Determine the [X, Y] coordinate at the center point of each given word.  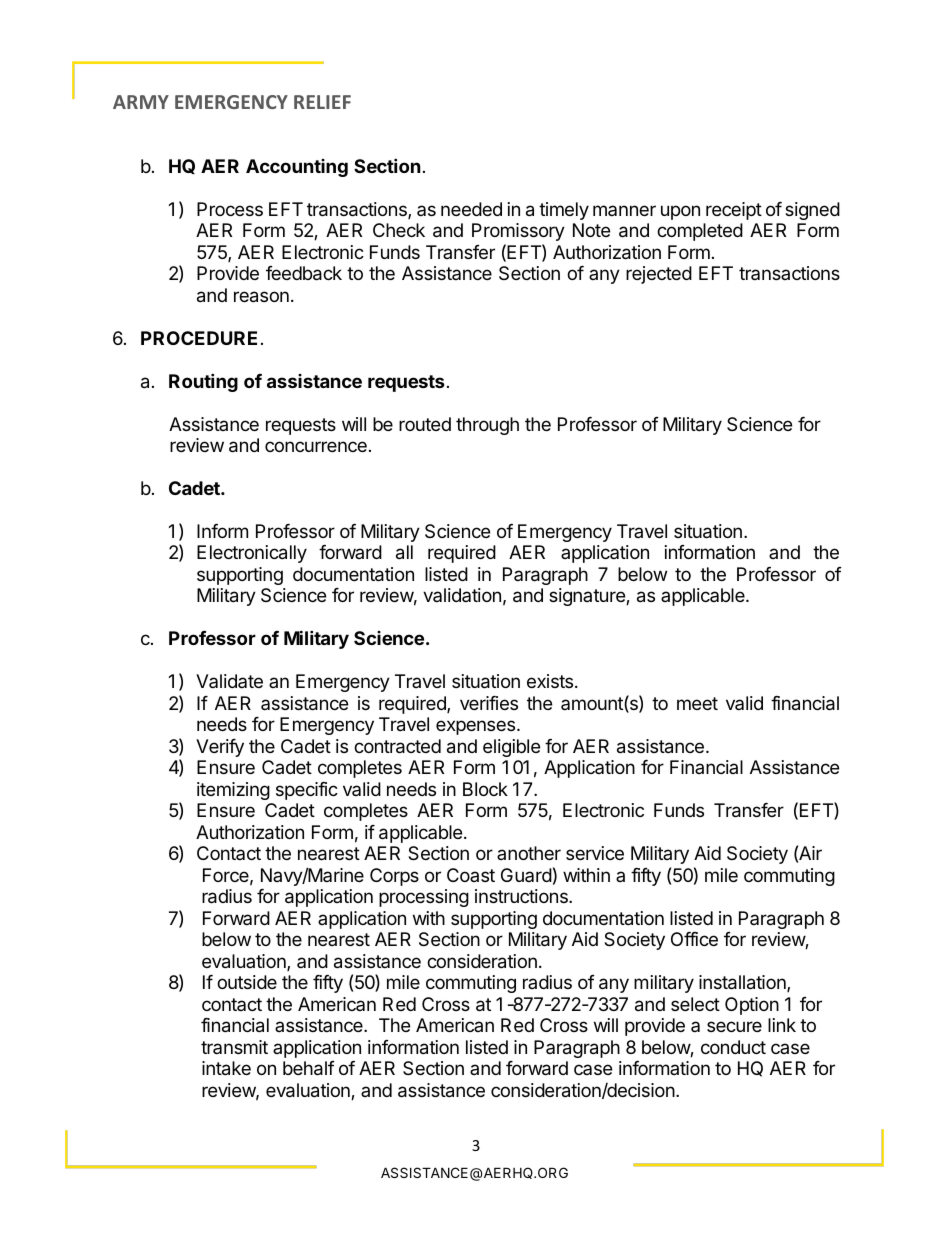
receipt [734, 211]
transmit [234, 1047]
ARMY [141, 102]
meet [697, 703]
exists [551, 681]
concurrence [316, 446]
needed [471, 209]
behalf [309, 1068]
